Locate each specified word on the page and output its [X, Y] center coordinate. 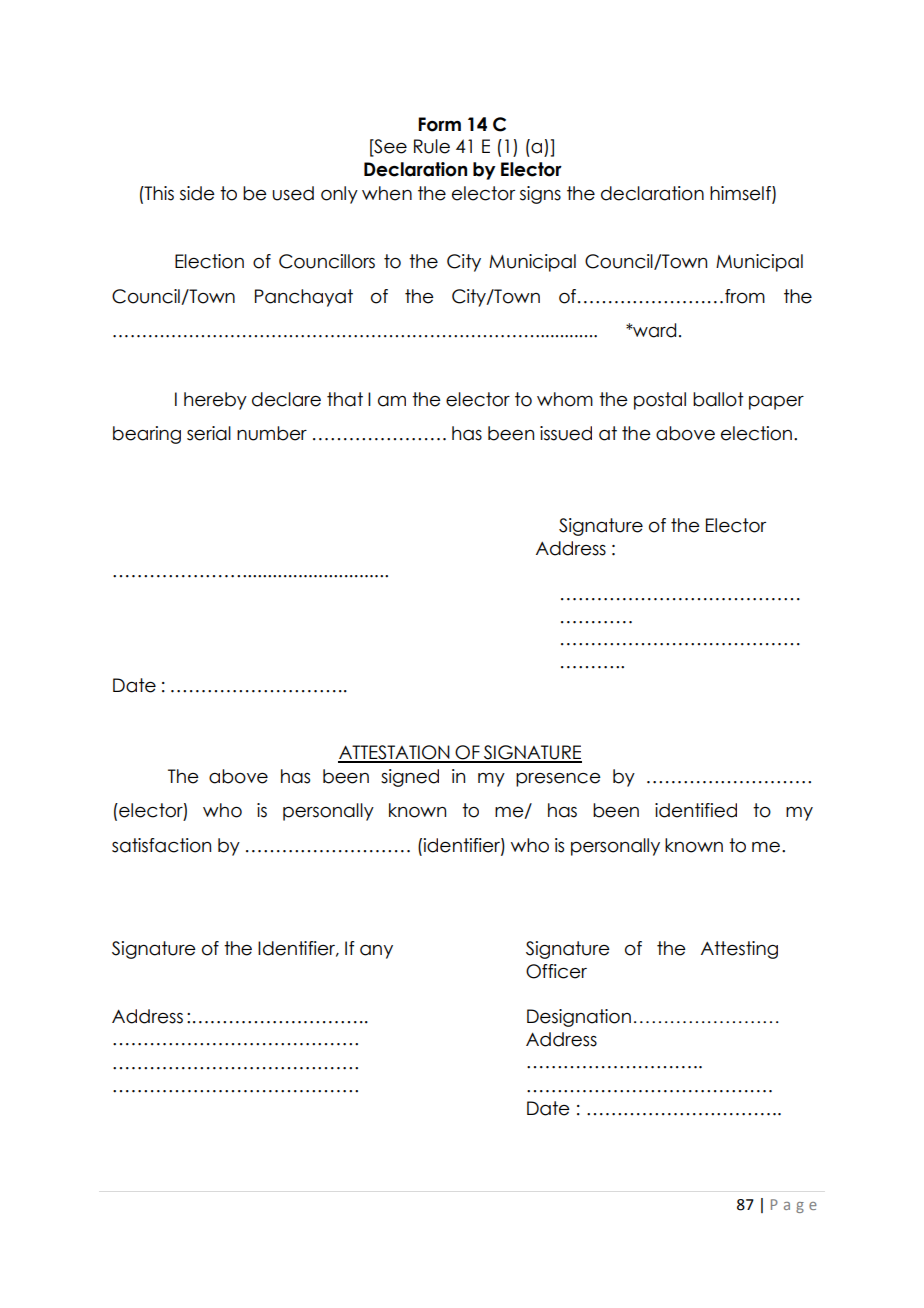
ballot [718, 399]
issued [566, 433]
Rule [432, 146]
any [376, 952]
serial [209, 433]
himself [741, 194]
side [197, 193]
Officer [556, 971]
